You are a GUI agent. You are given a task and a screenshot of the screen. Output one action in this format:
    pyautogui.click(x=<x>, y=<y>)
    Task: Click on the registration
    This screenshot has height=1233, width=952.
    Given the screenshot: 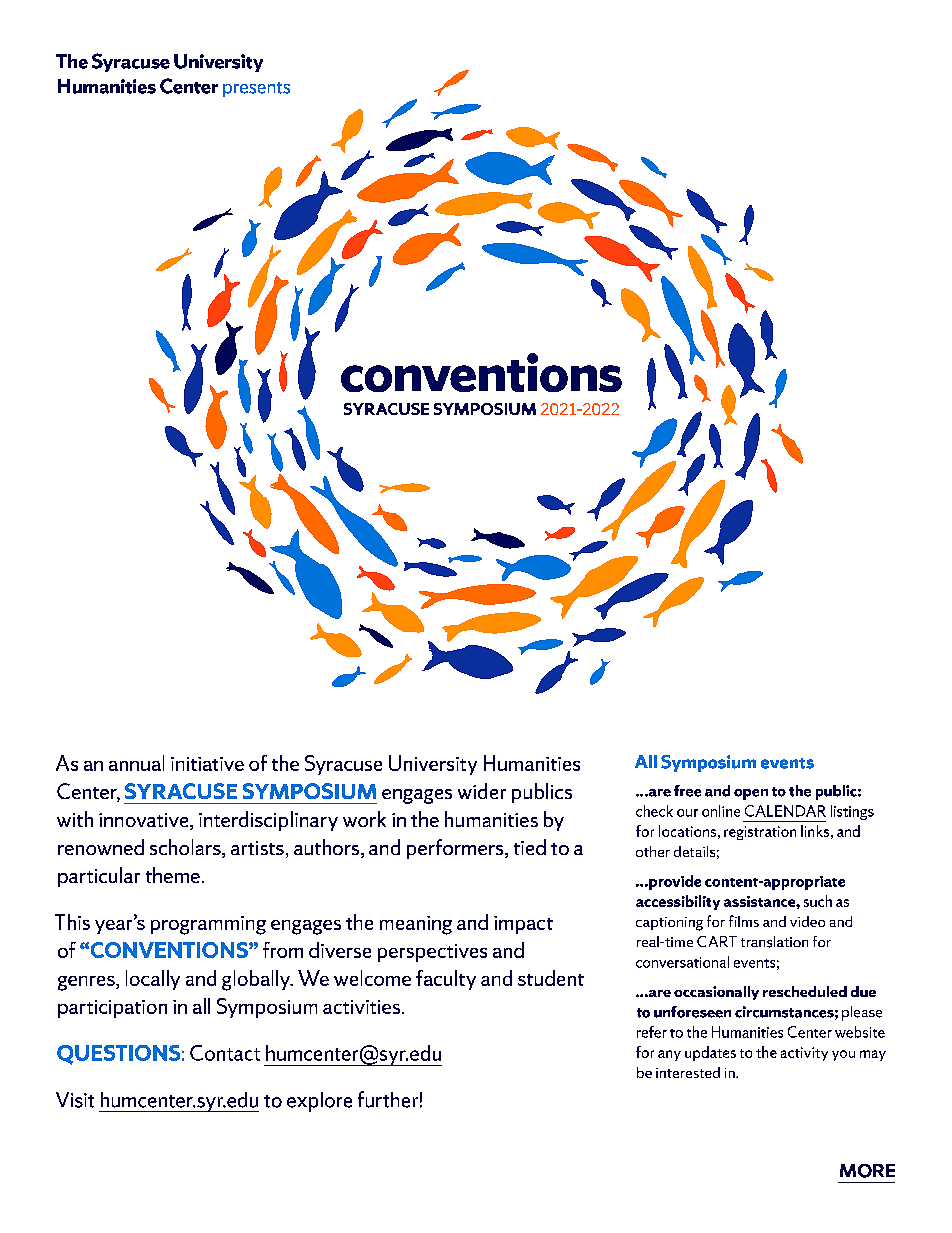 What is the action you would take?
    pyautogui.click(x=760, y=833)
